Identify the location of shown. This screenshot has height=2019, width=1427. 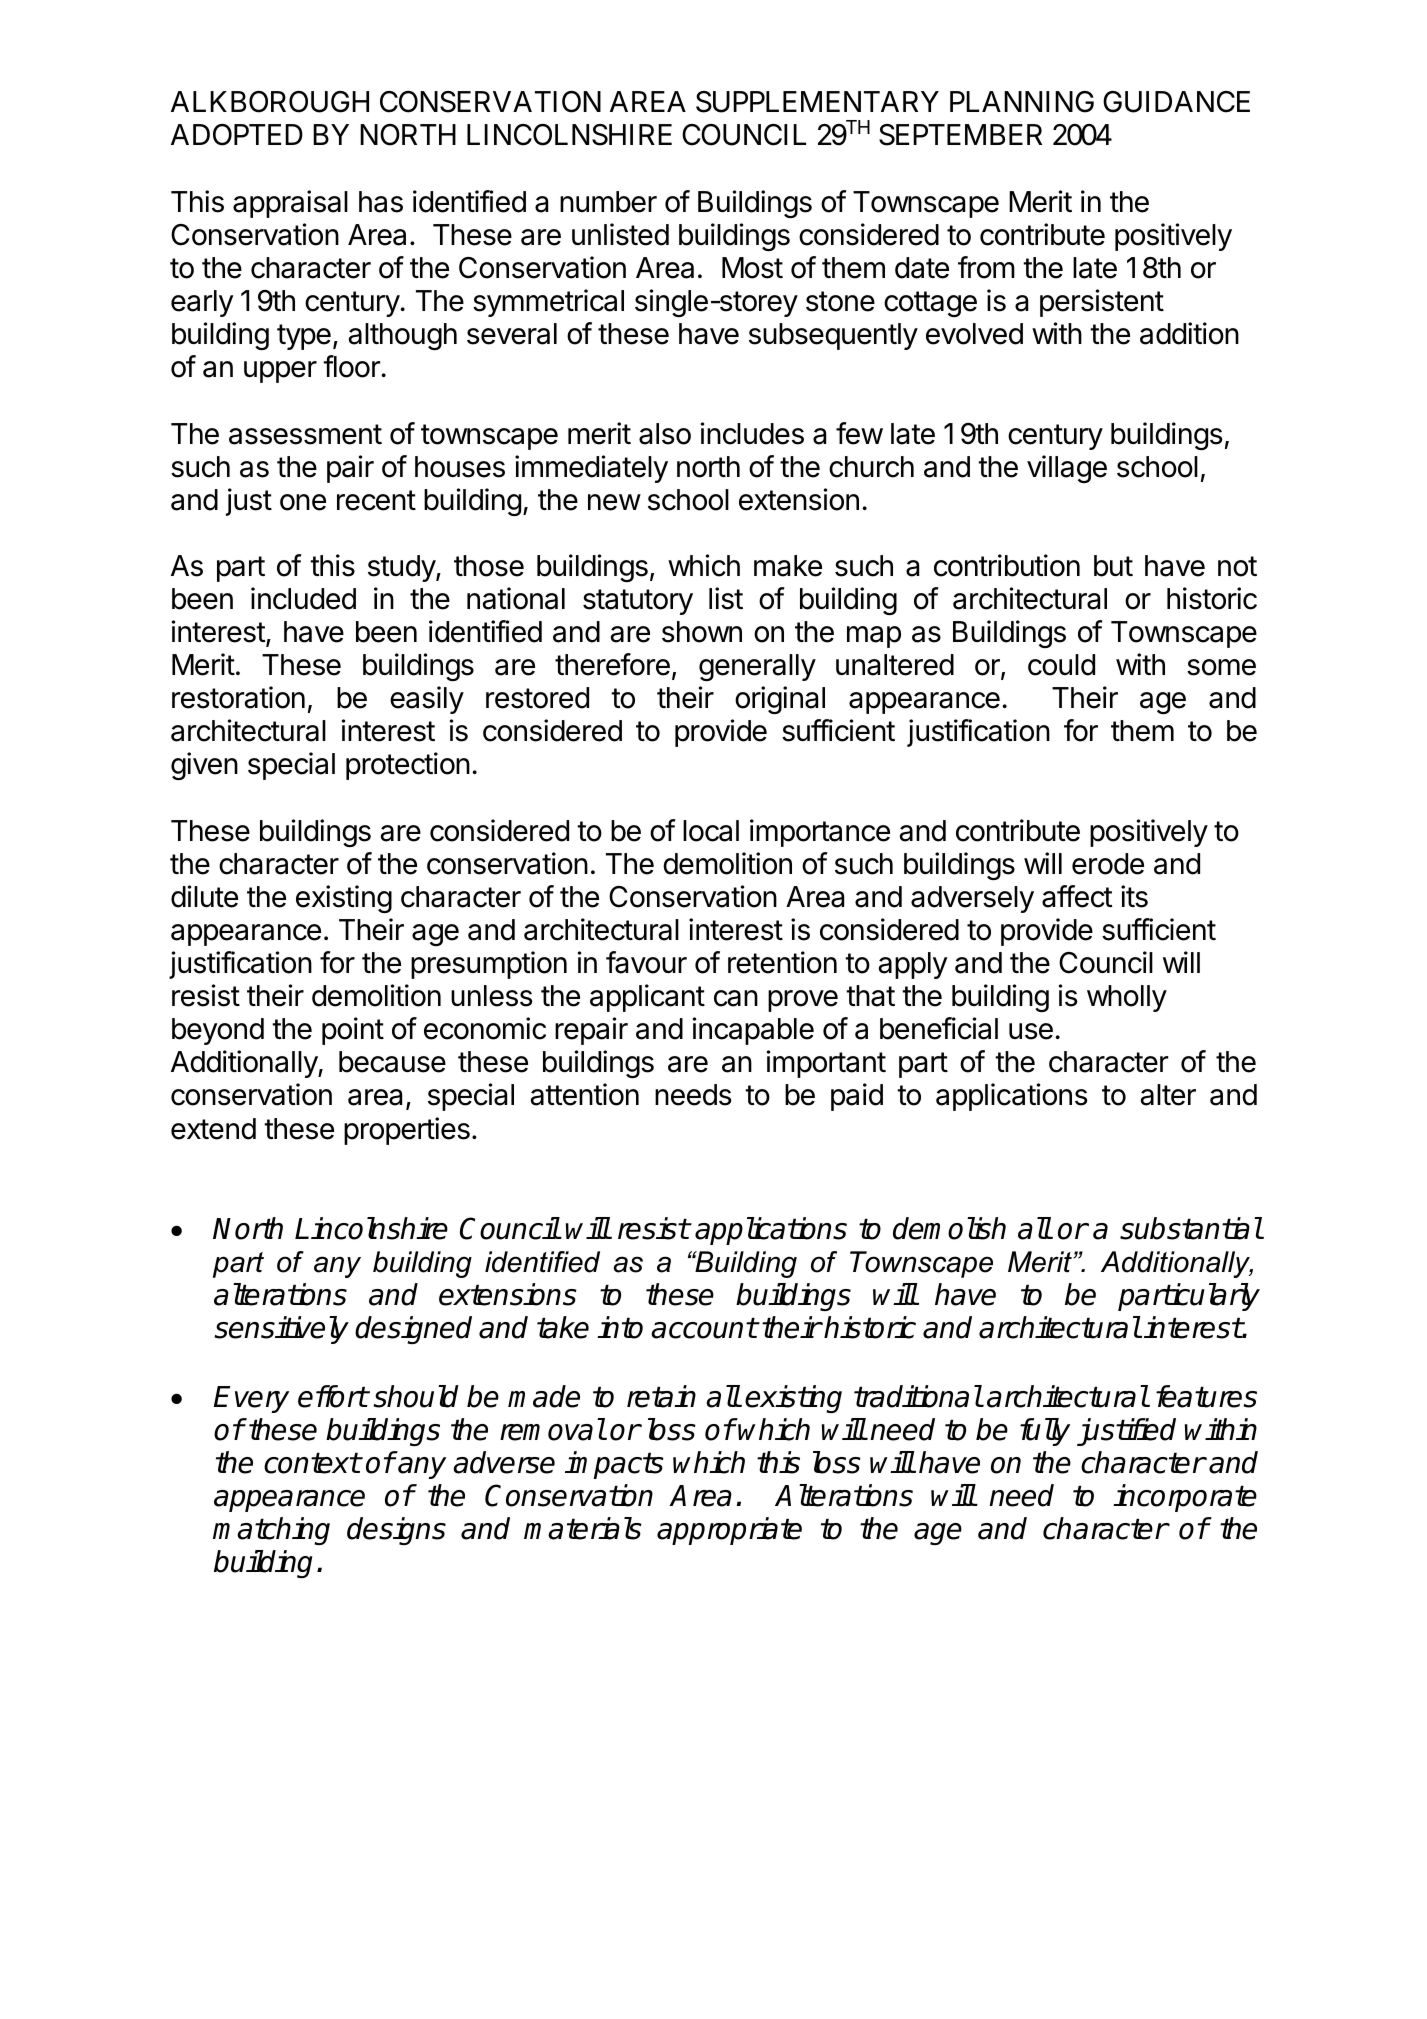
(702, 632).
